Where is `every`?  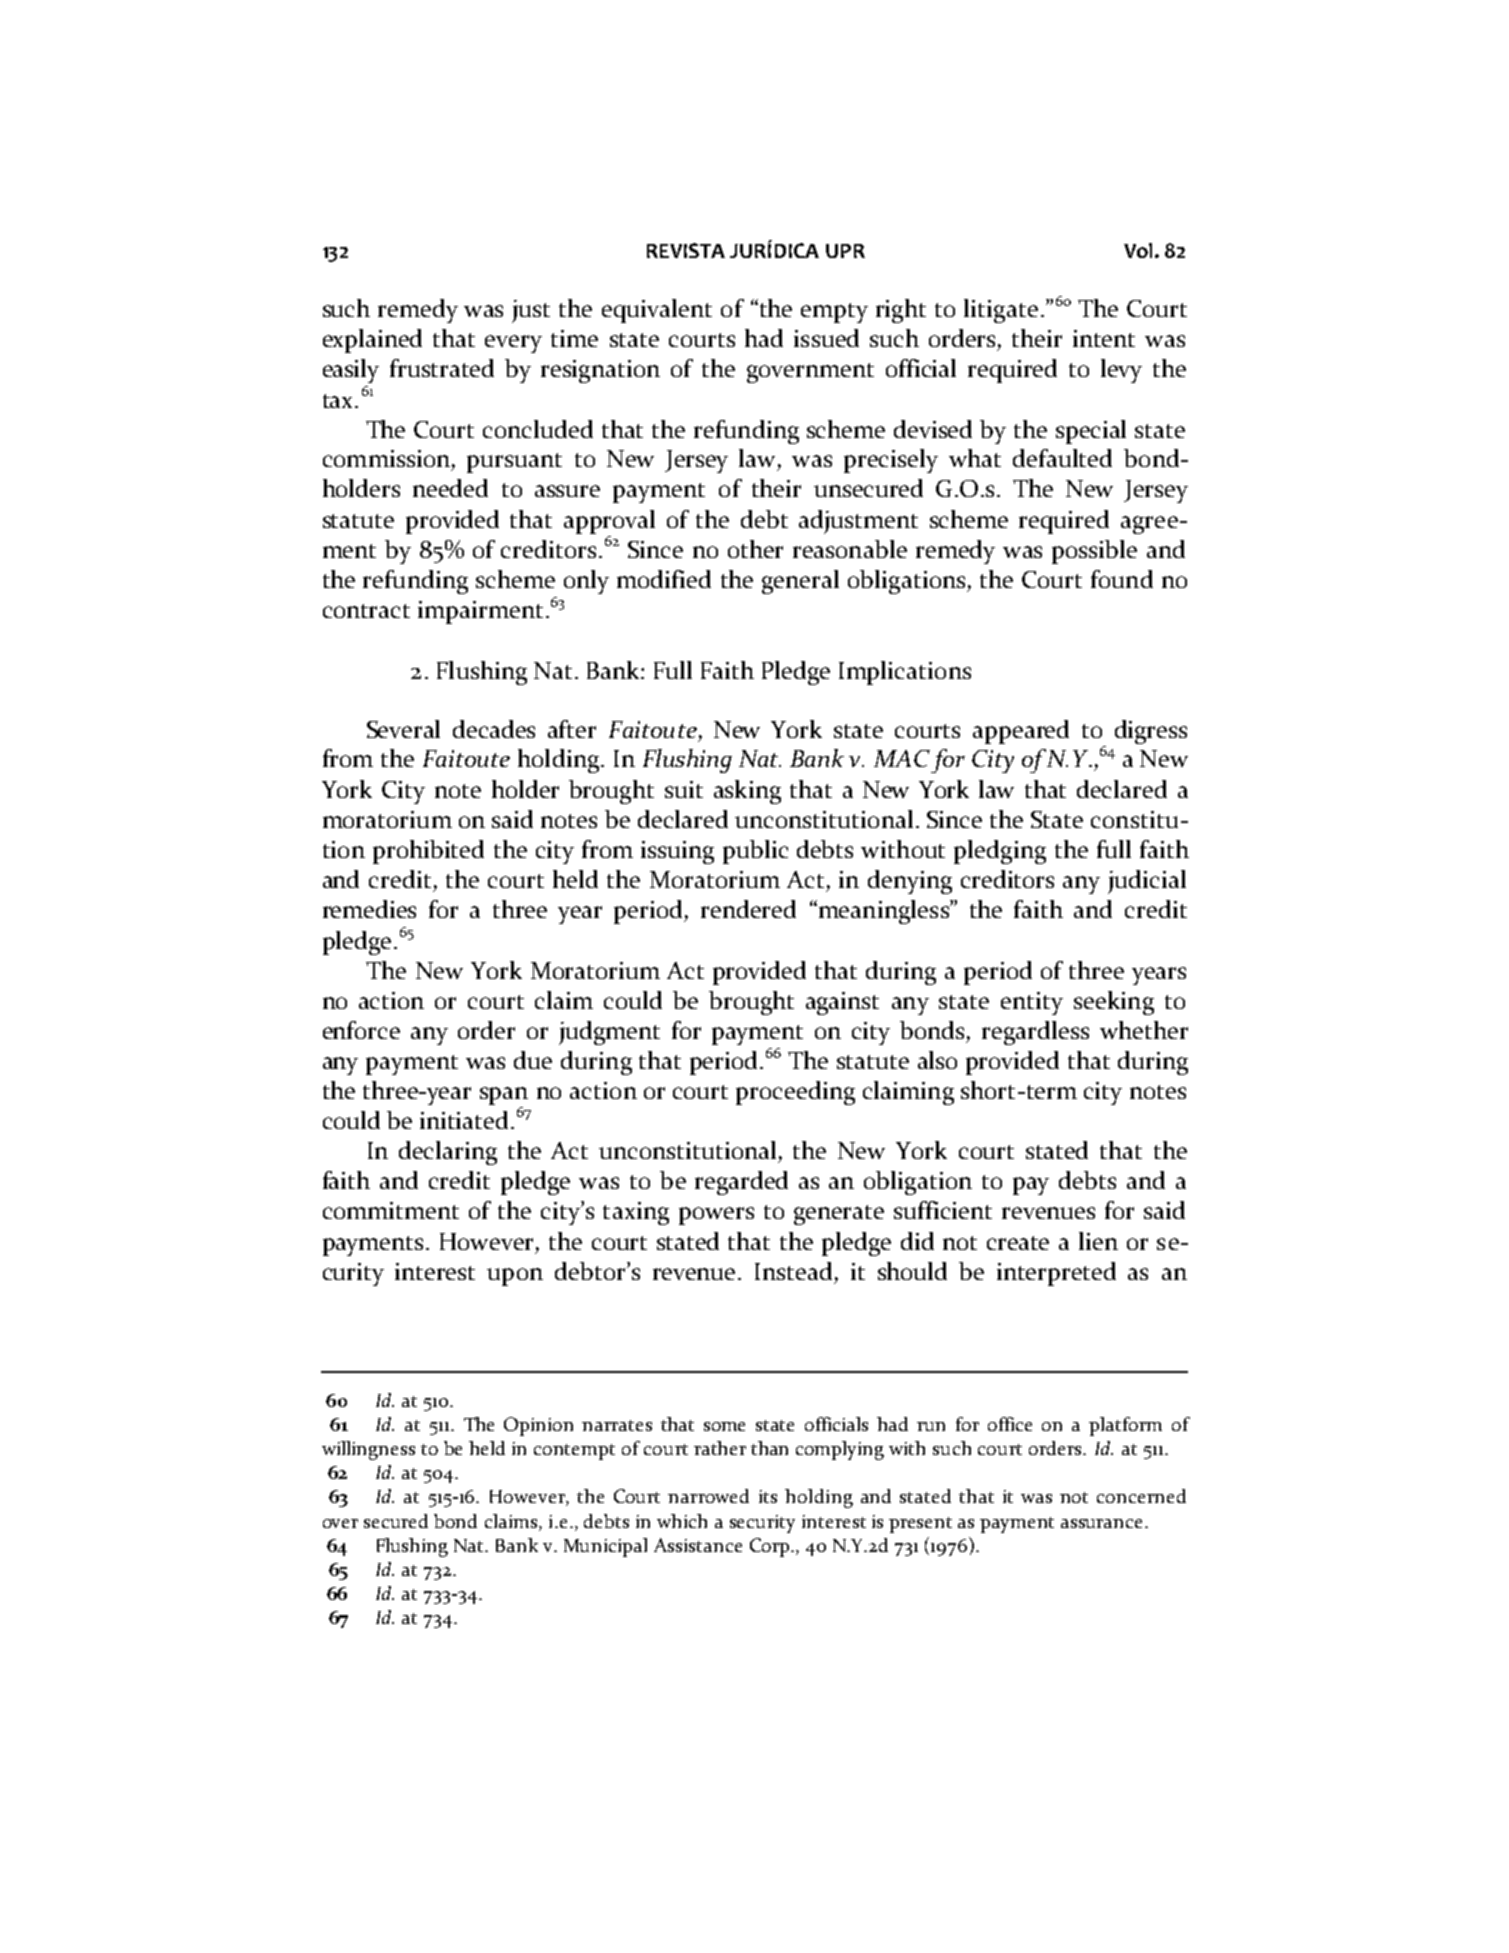 every is located at coordinates (513, 344).
